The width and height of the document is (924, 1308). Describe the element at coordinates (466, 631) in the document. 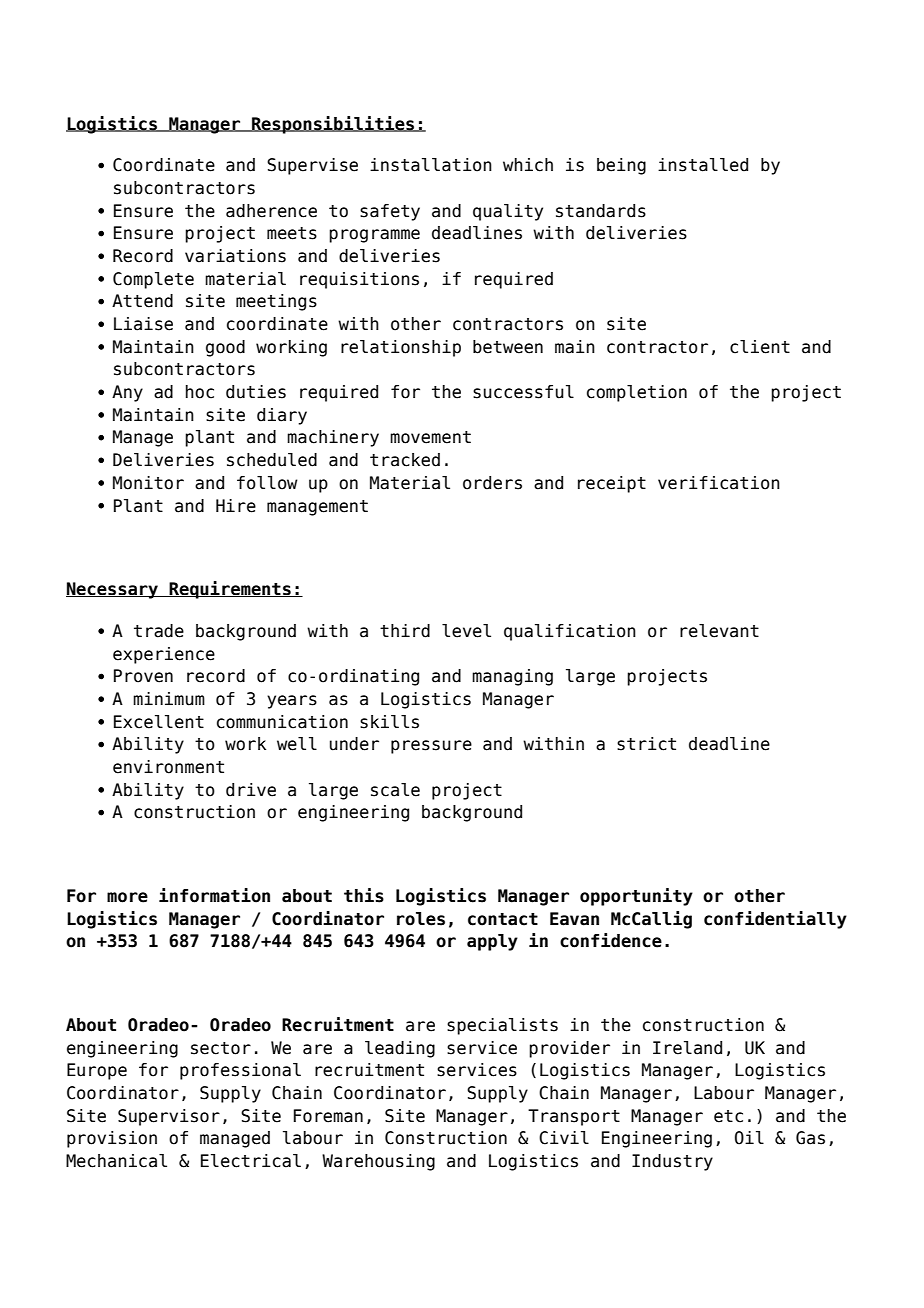

I see `level` at that location.
